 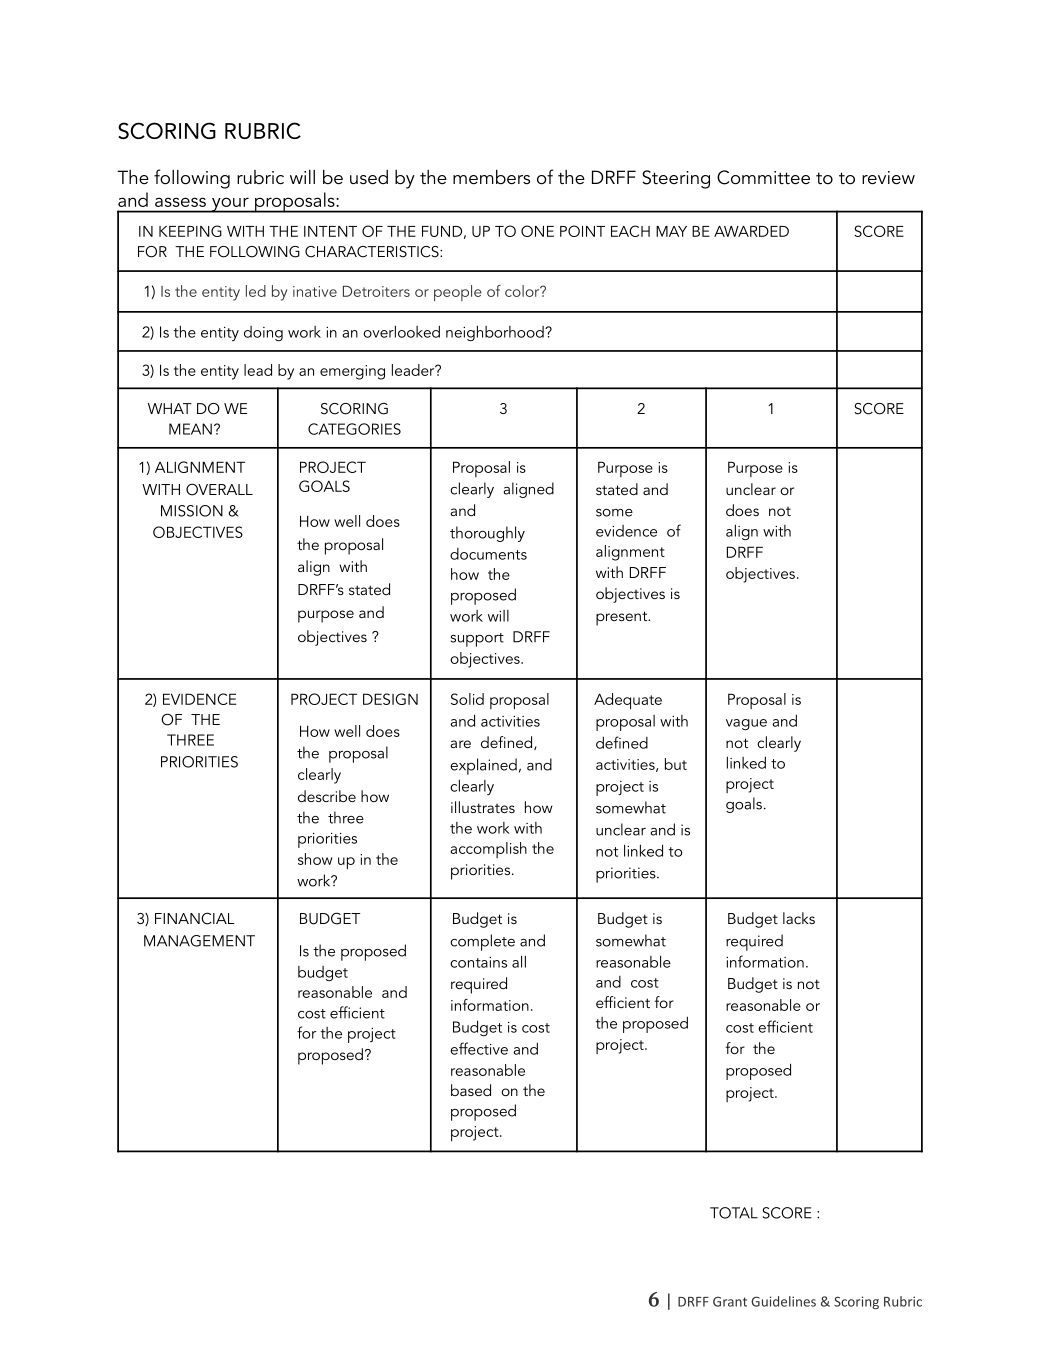 What do you see at coordinates (751, 231) in the screenshot?
I see `AWARDED` at bounding box center [751, 231].
